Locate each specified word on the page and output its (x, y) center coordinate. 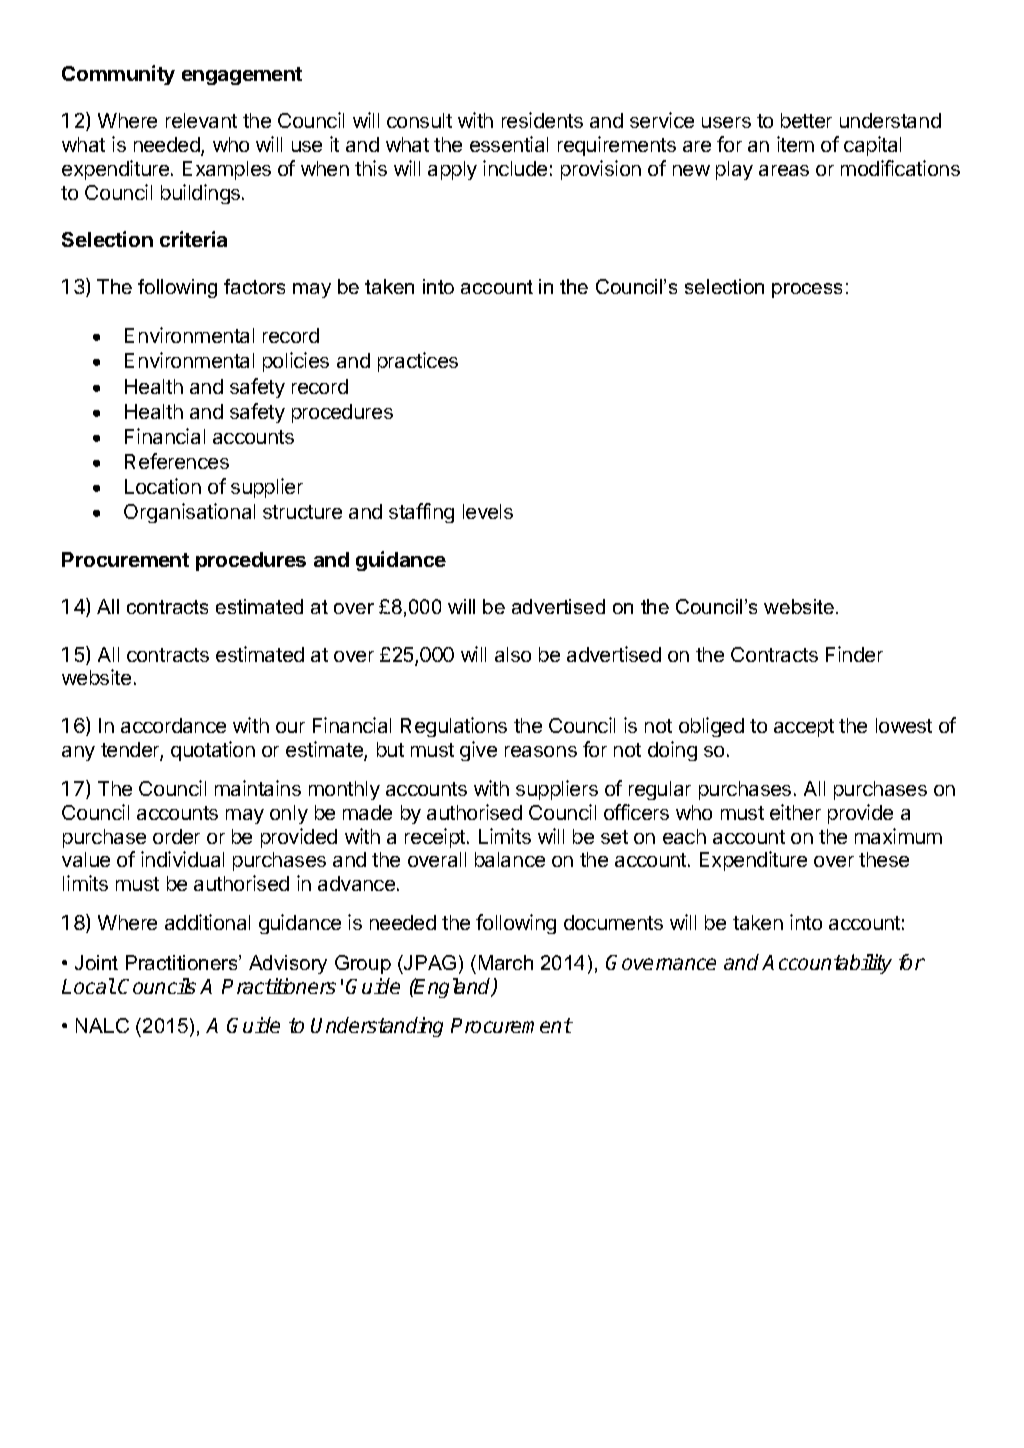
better (806, 120)
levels (488, 511)
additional (207, 922)
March (506, 962)
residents (542, 120)
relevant (201, 120)
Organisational (189, 513)
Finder (854, 654)
